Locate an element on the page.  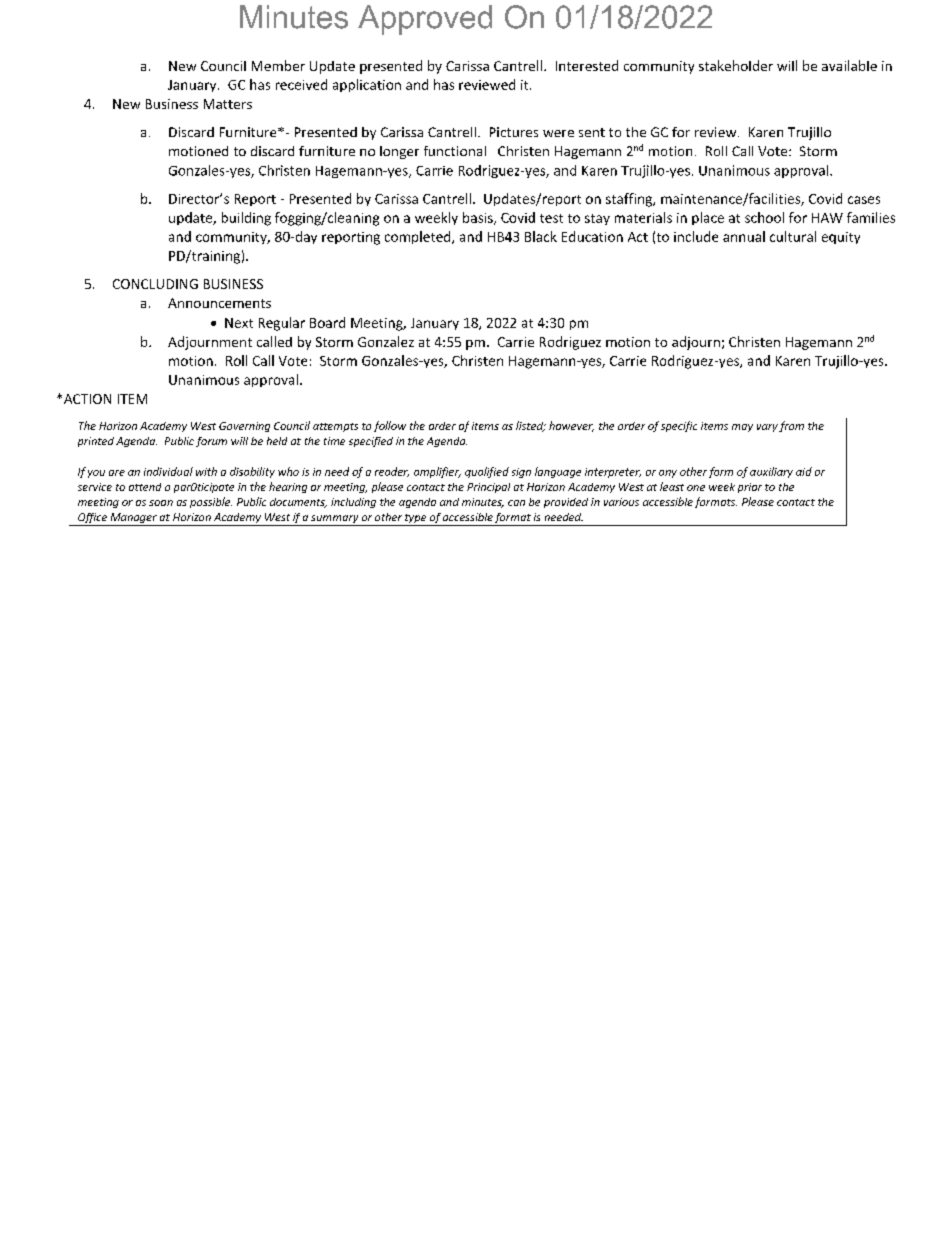
soon is located at coordinates (161, 503).
